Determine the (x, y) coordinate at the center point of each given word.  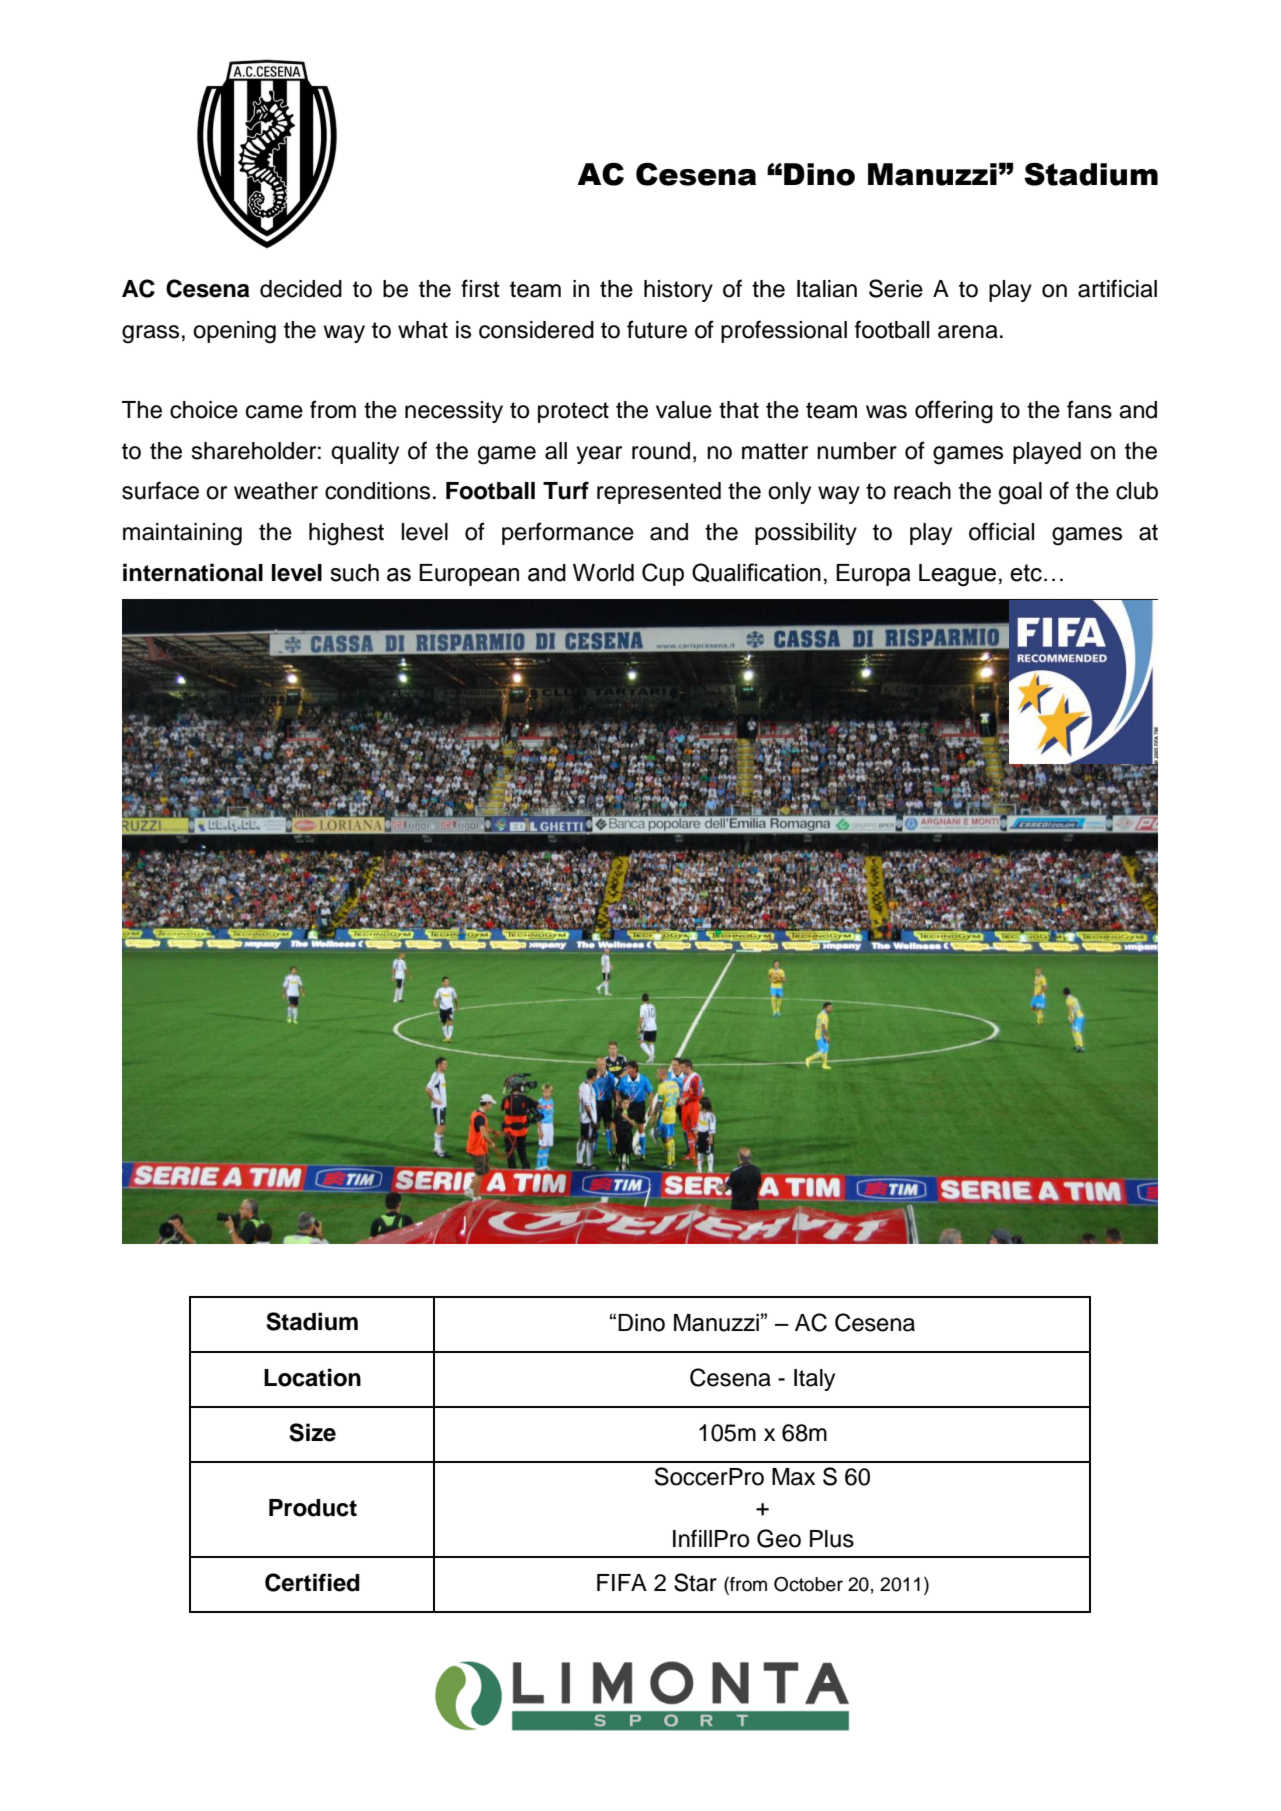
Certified (312, 1582)
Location (312, 1377)
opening (234, 332)
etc (1026, 573)
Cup (663, 574)
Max (793, 1477)
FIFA (622, 1582)
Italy (814, 1380)
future (657, 329)
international (193, 572)
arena (968, 332)
